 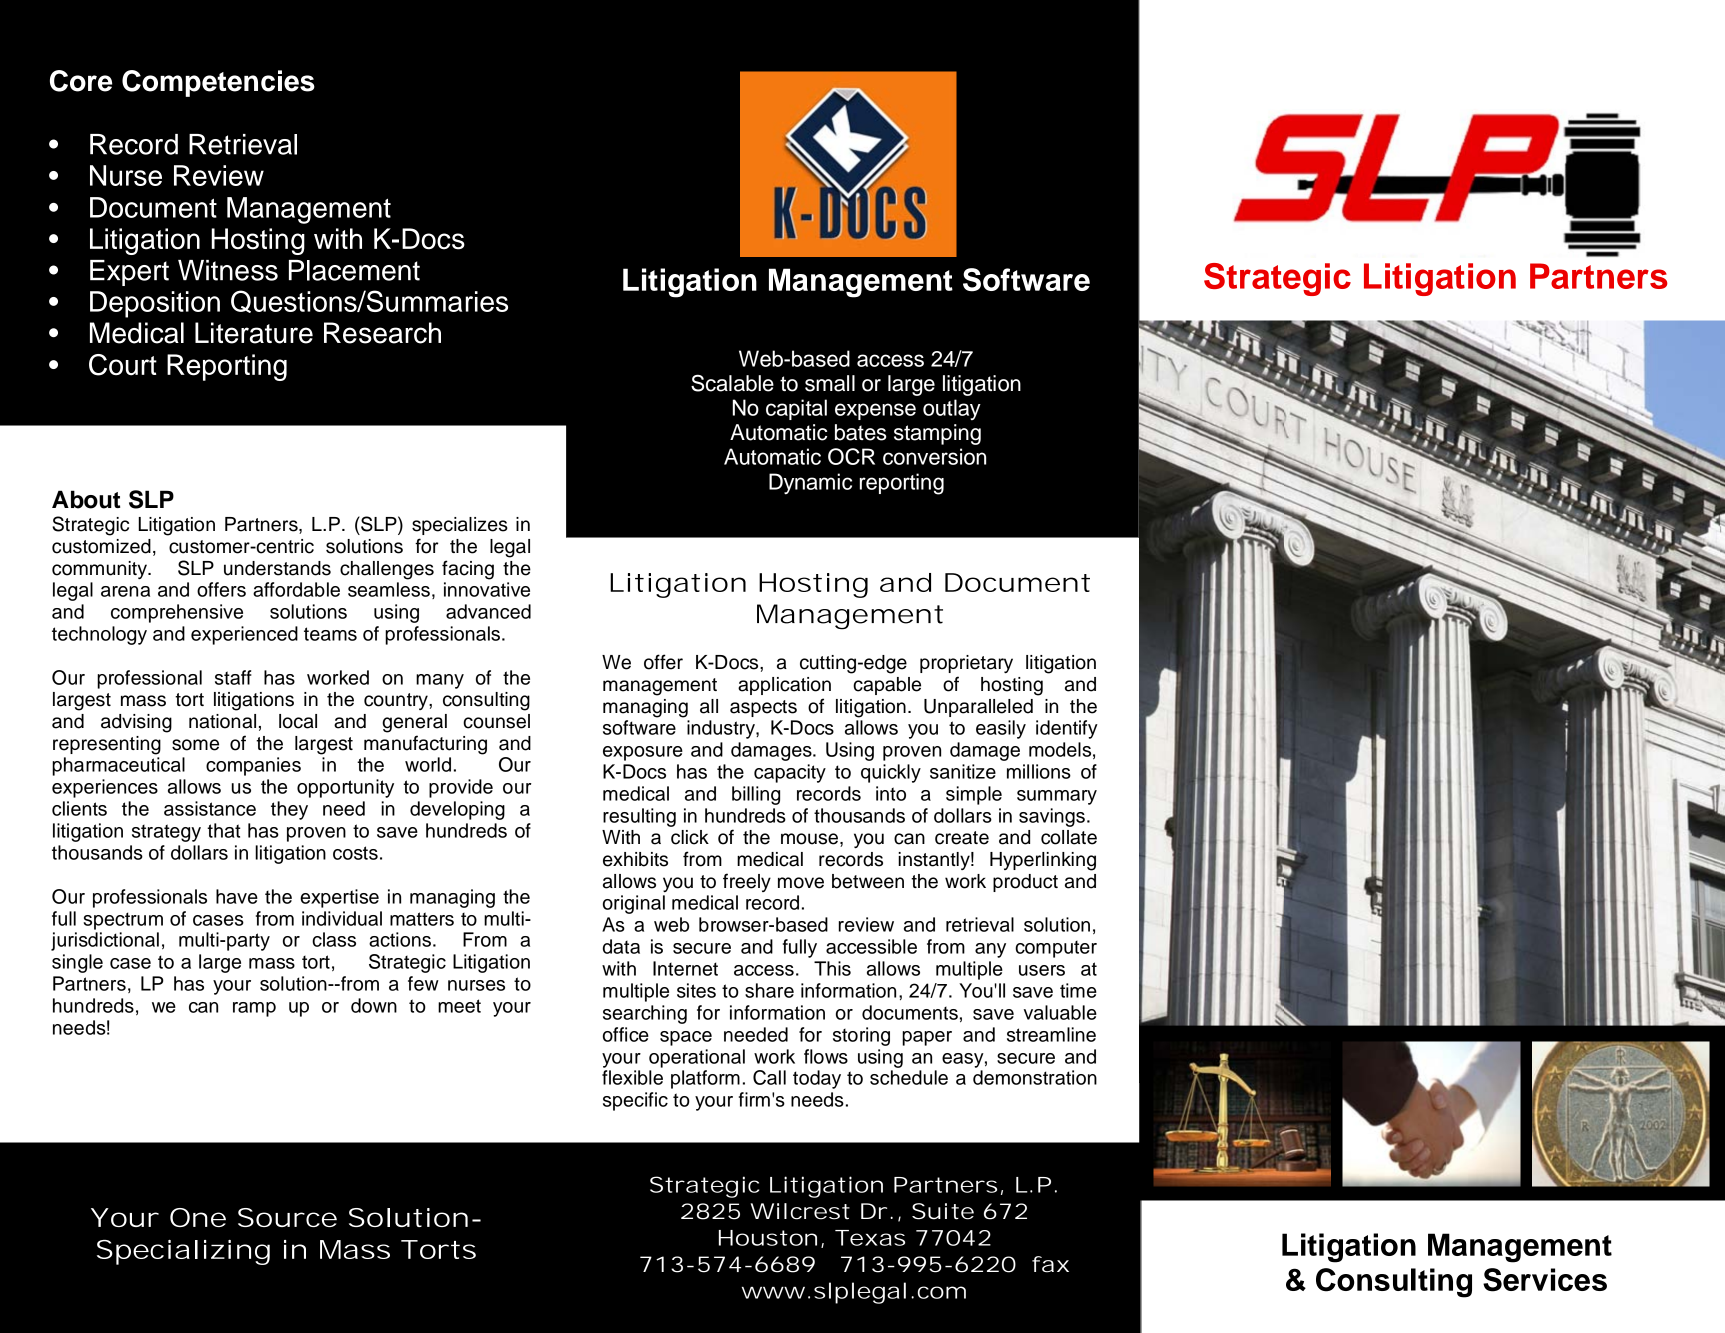 I want to click on About, so click(x=86, y=499).
